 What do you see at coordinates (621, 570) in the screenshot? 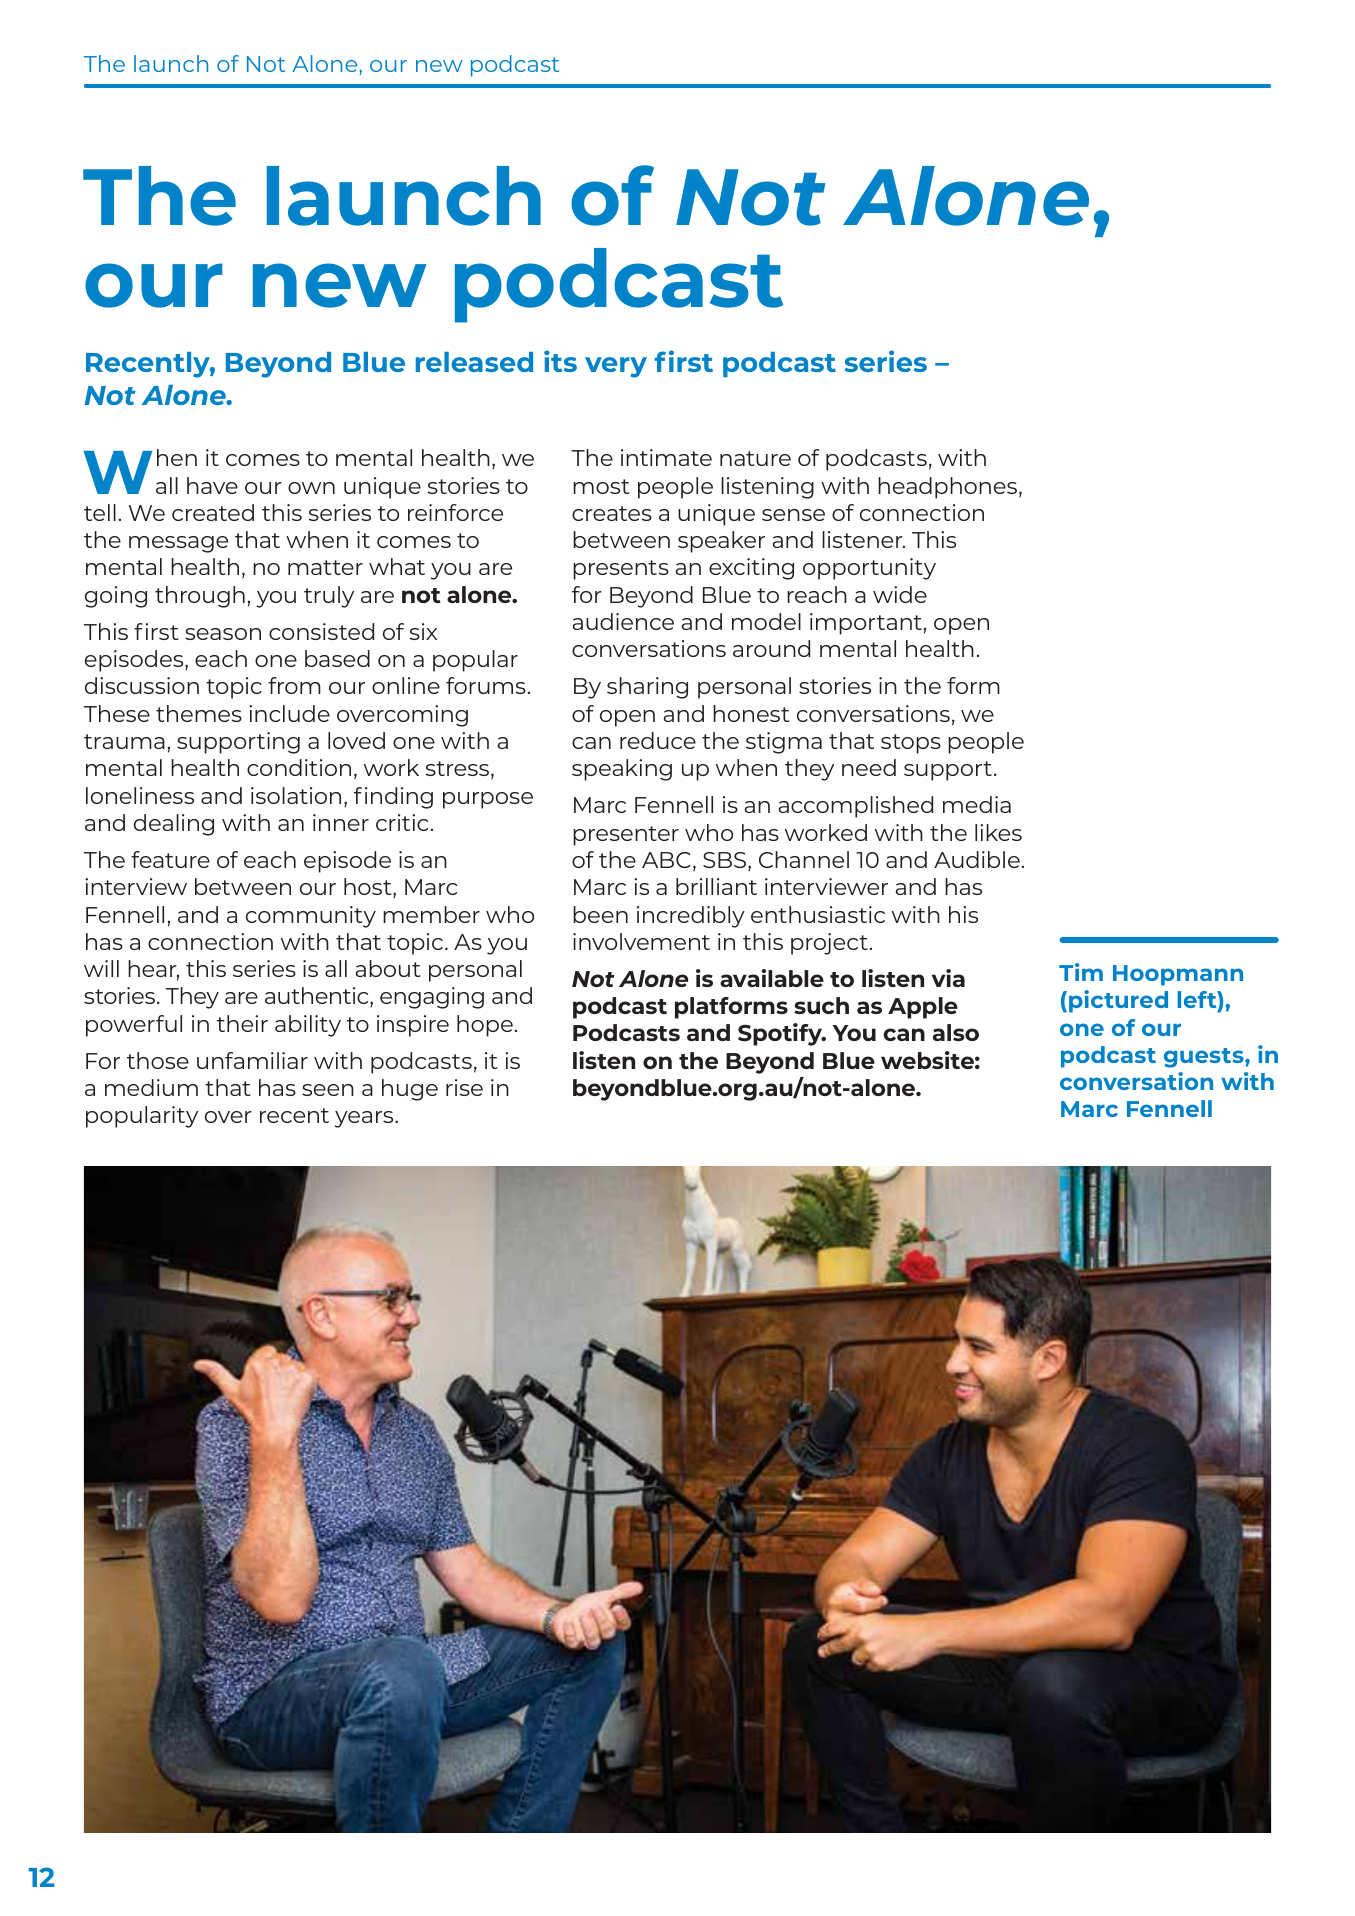
I see `presents` at bounding box center [621, 570].
